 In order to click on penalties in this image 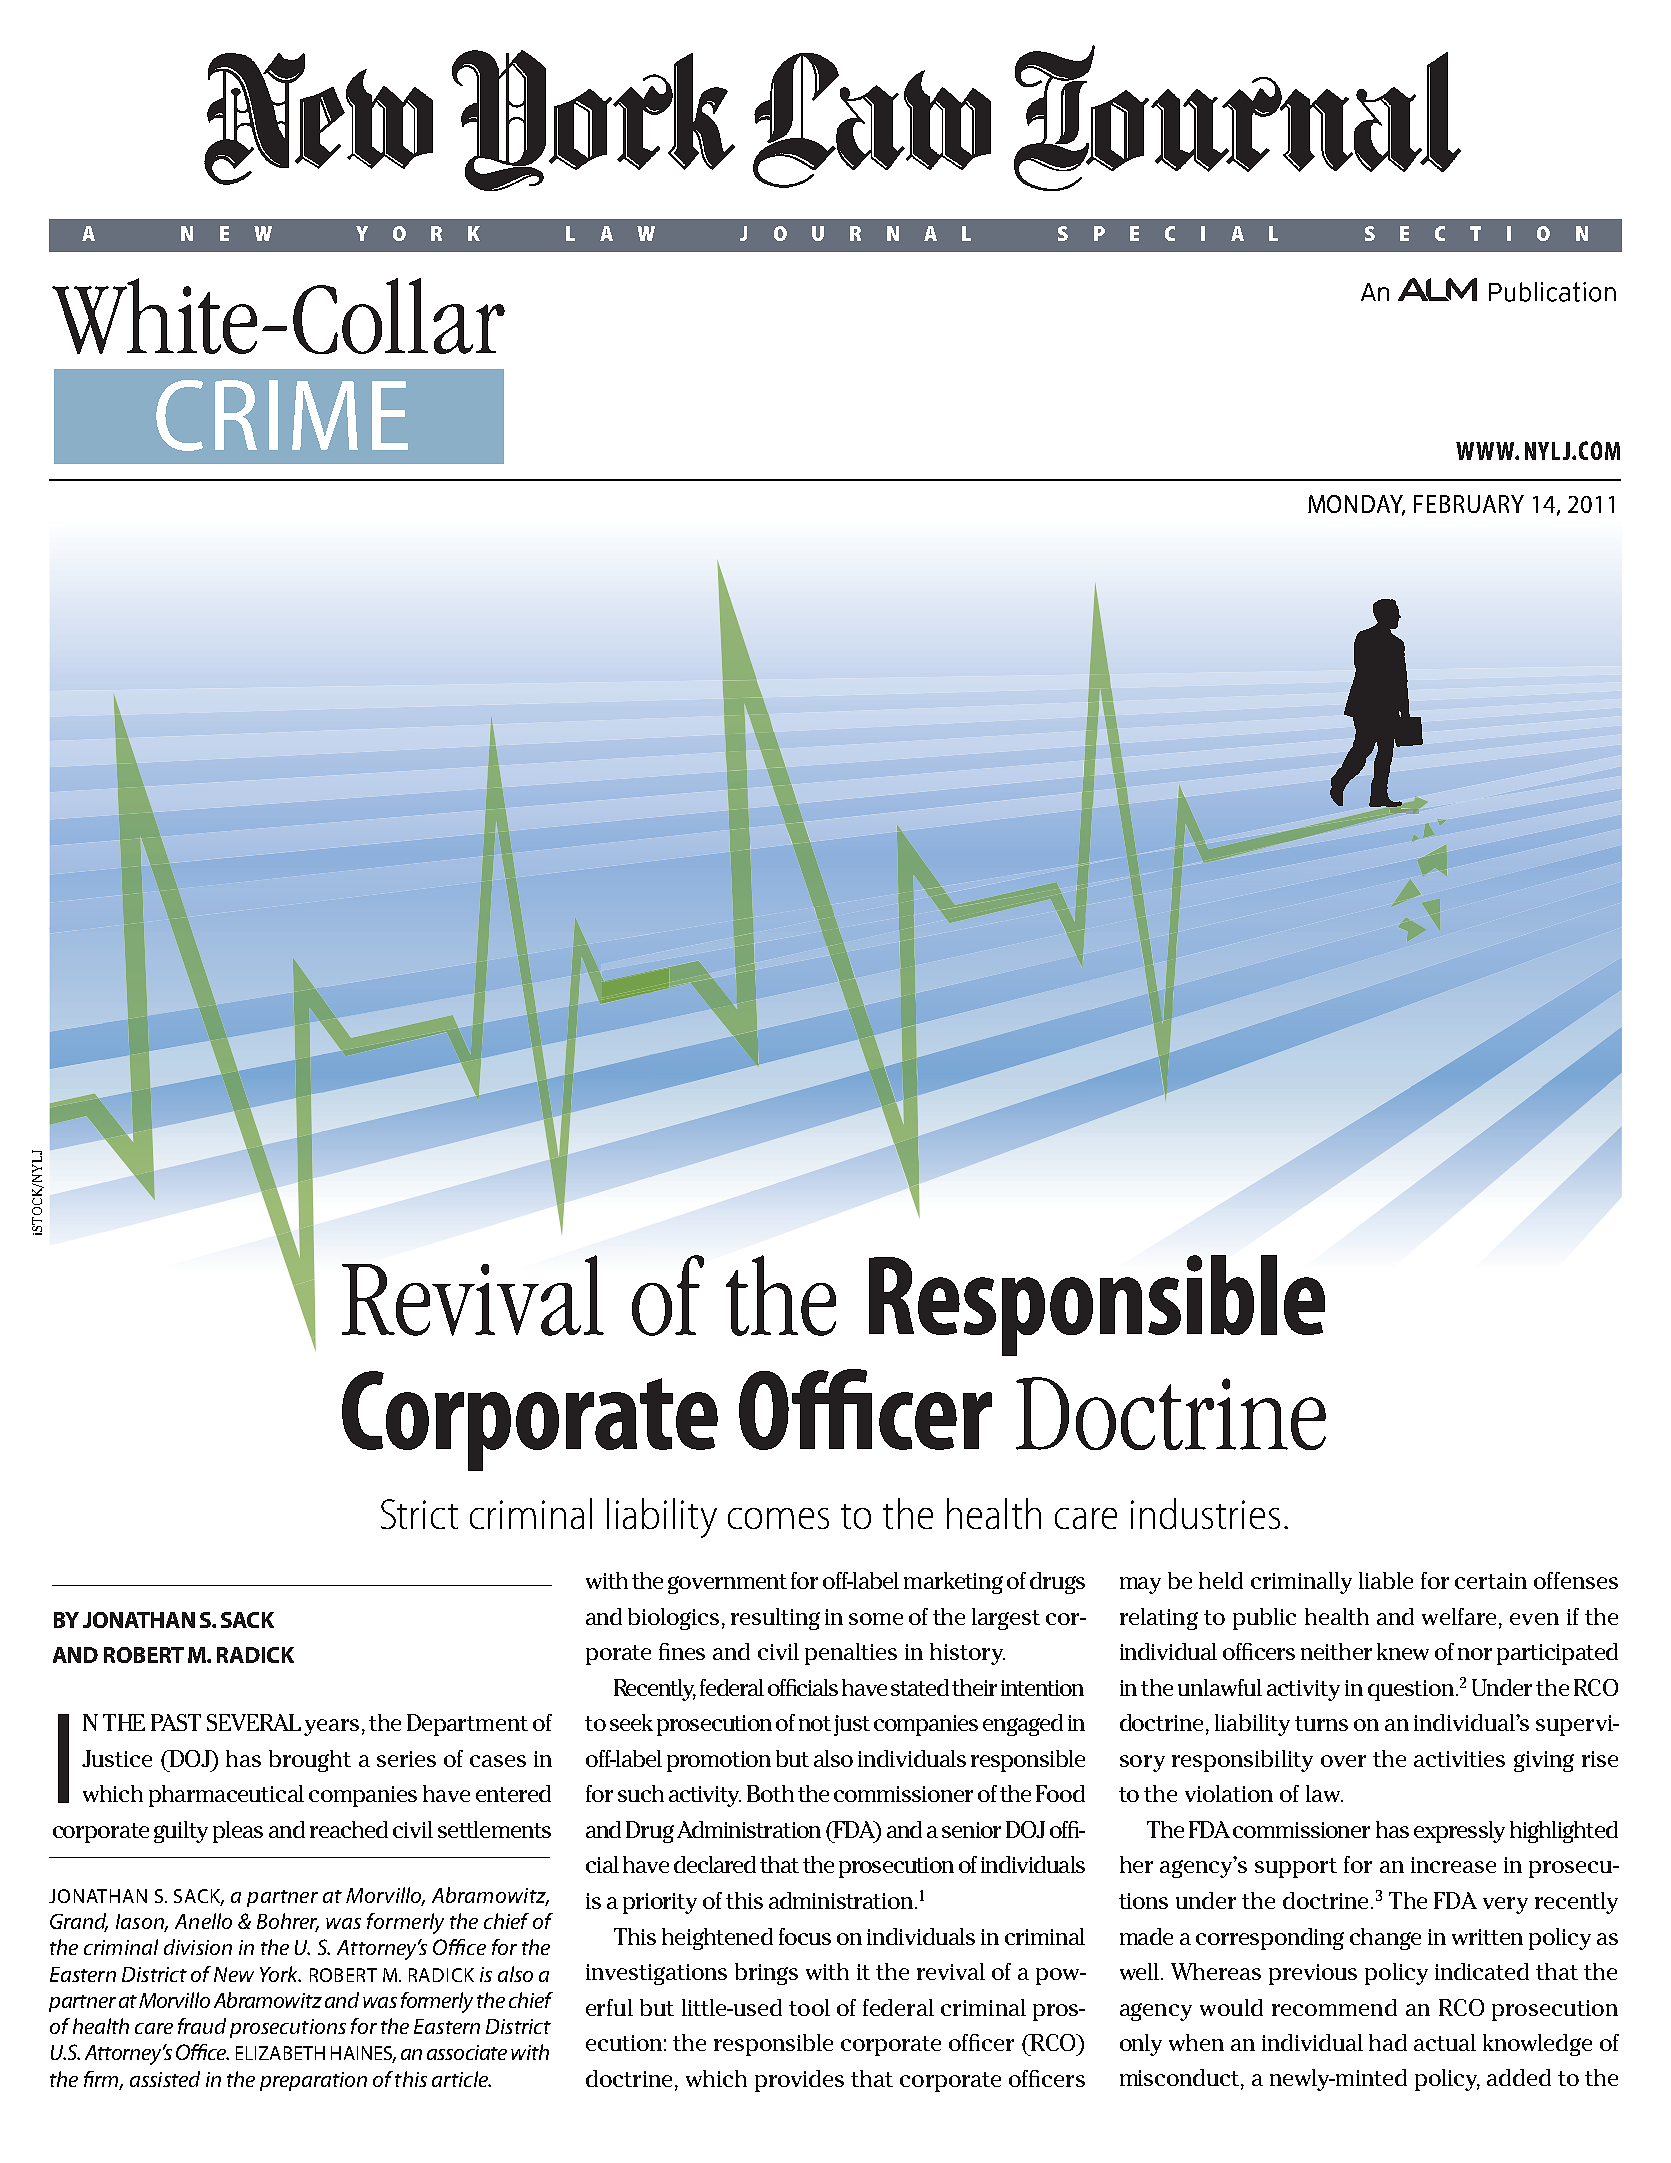, I will do `click(851, 1654)`.
